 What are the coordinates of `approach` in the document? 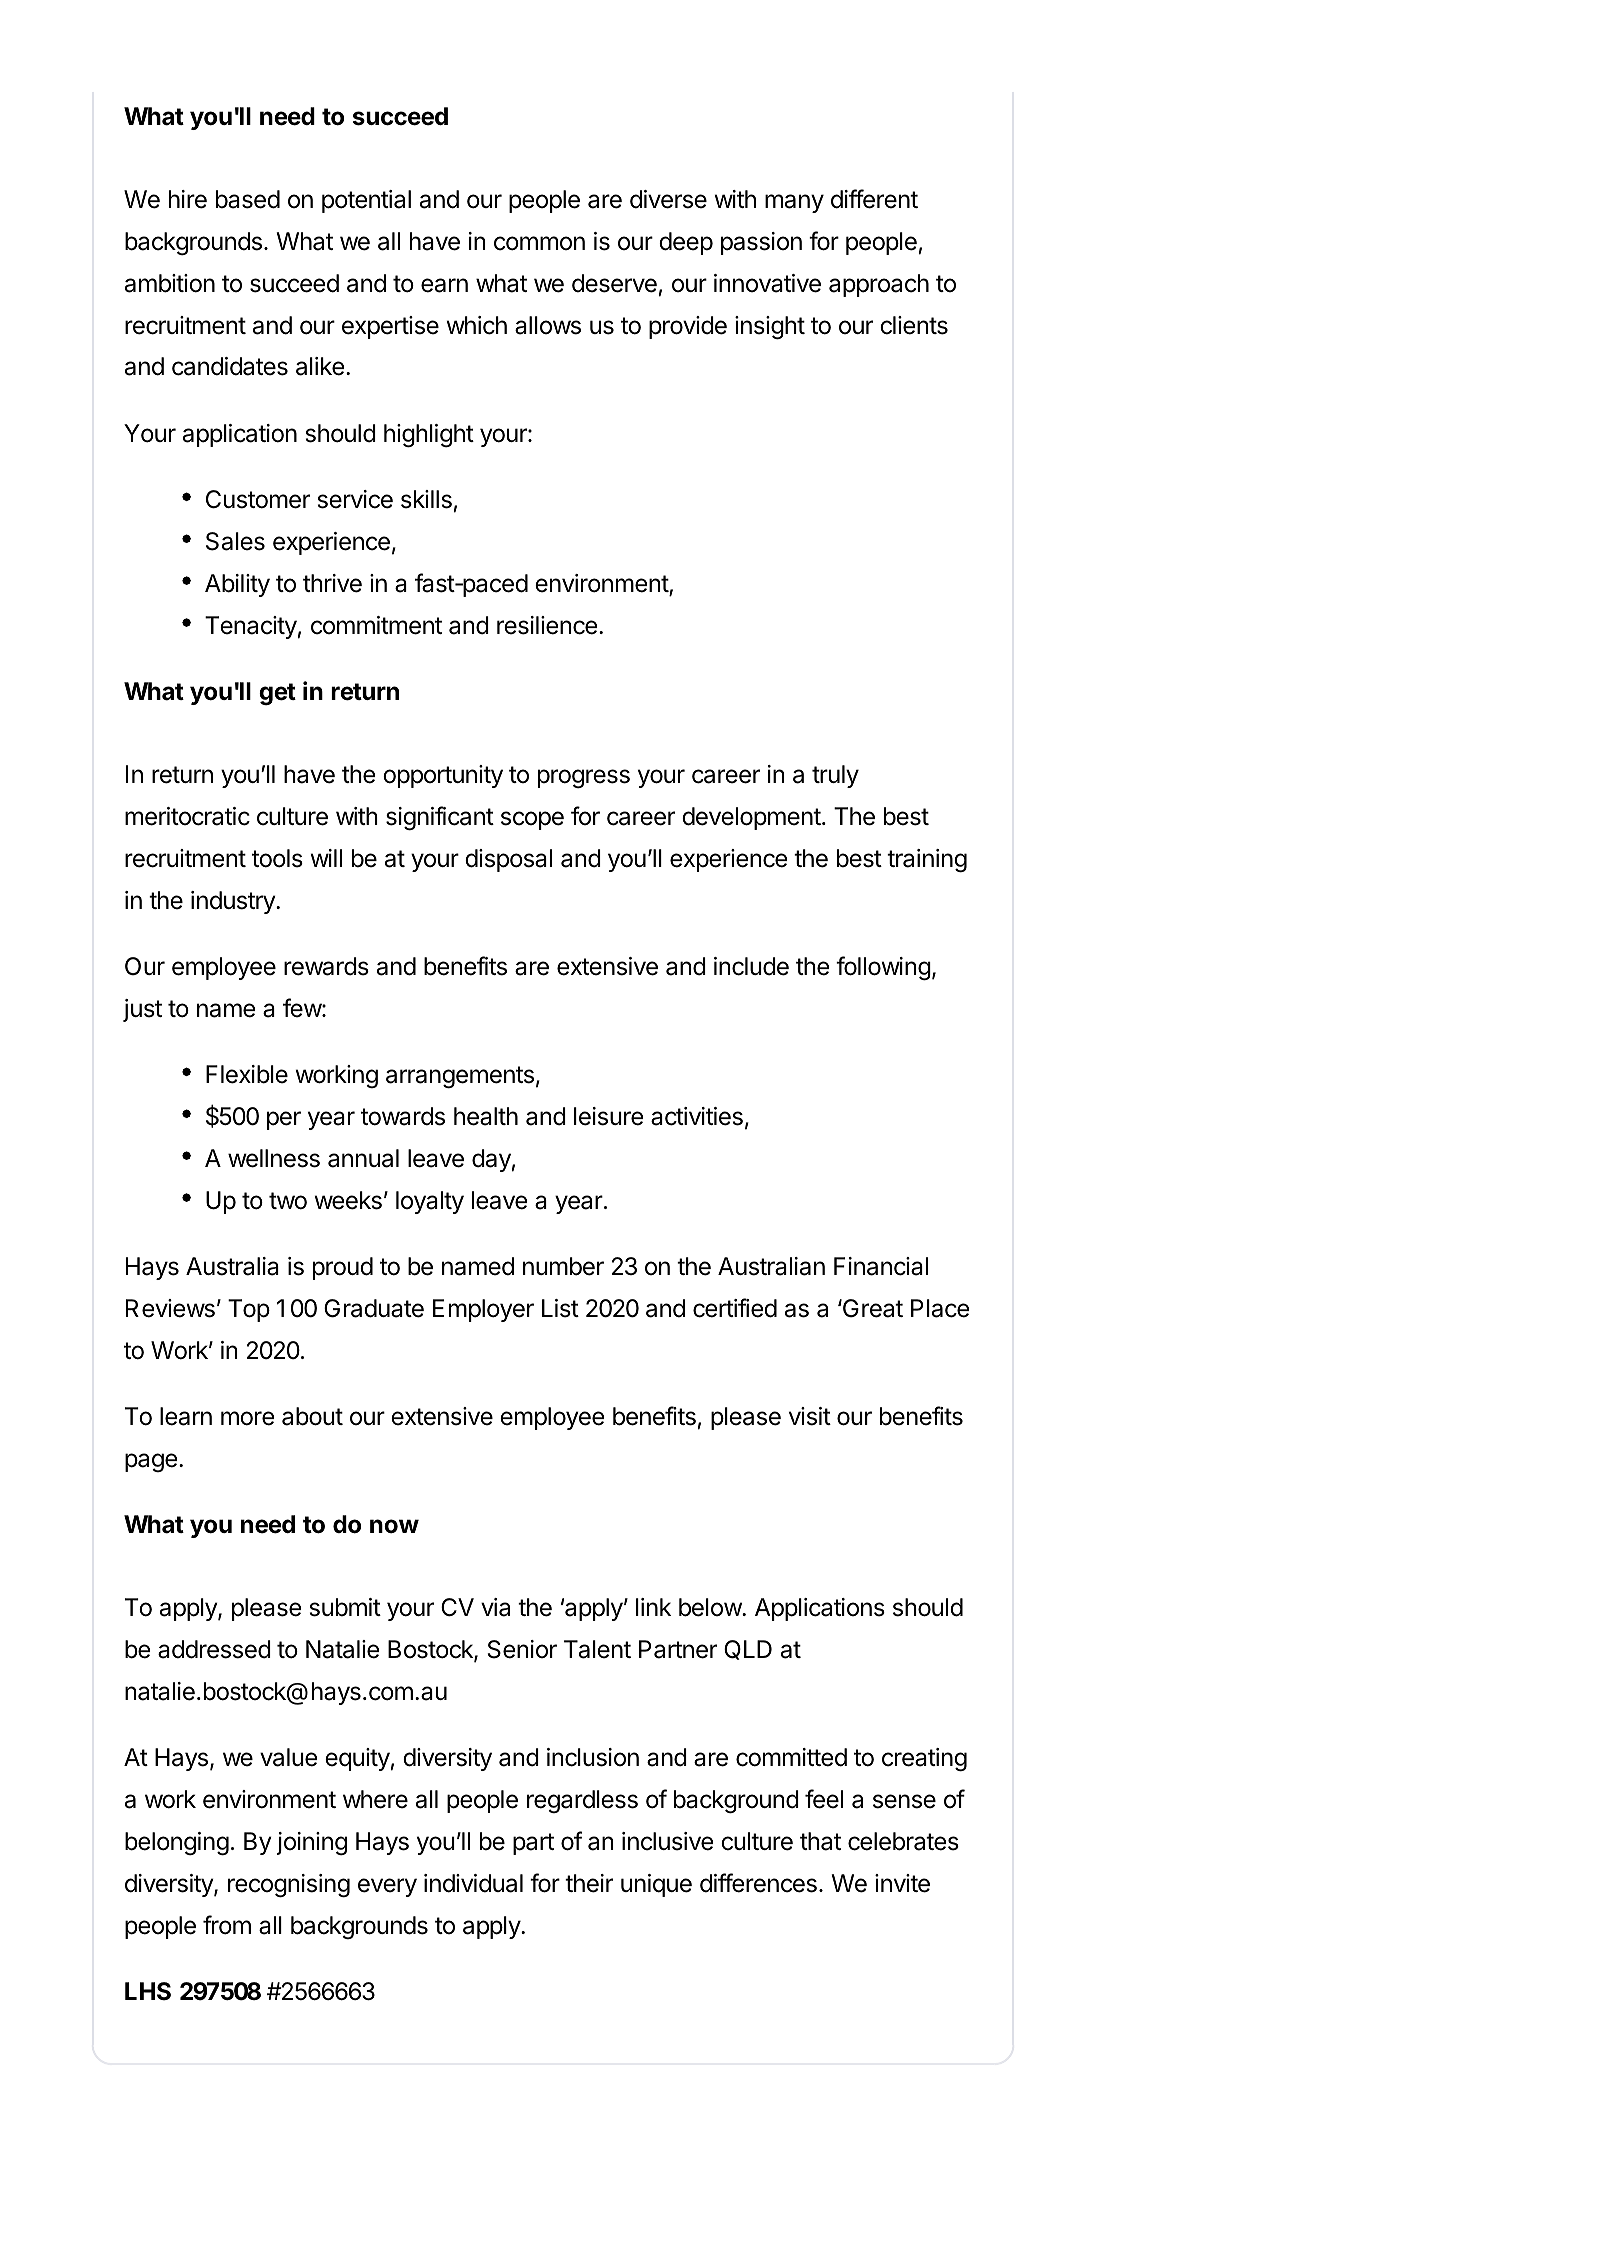 It's located at (879, 285).
